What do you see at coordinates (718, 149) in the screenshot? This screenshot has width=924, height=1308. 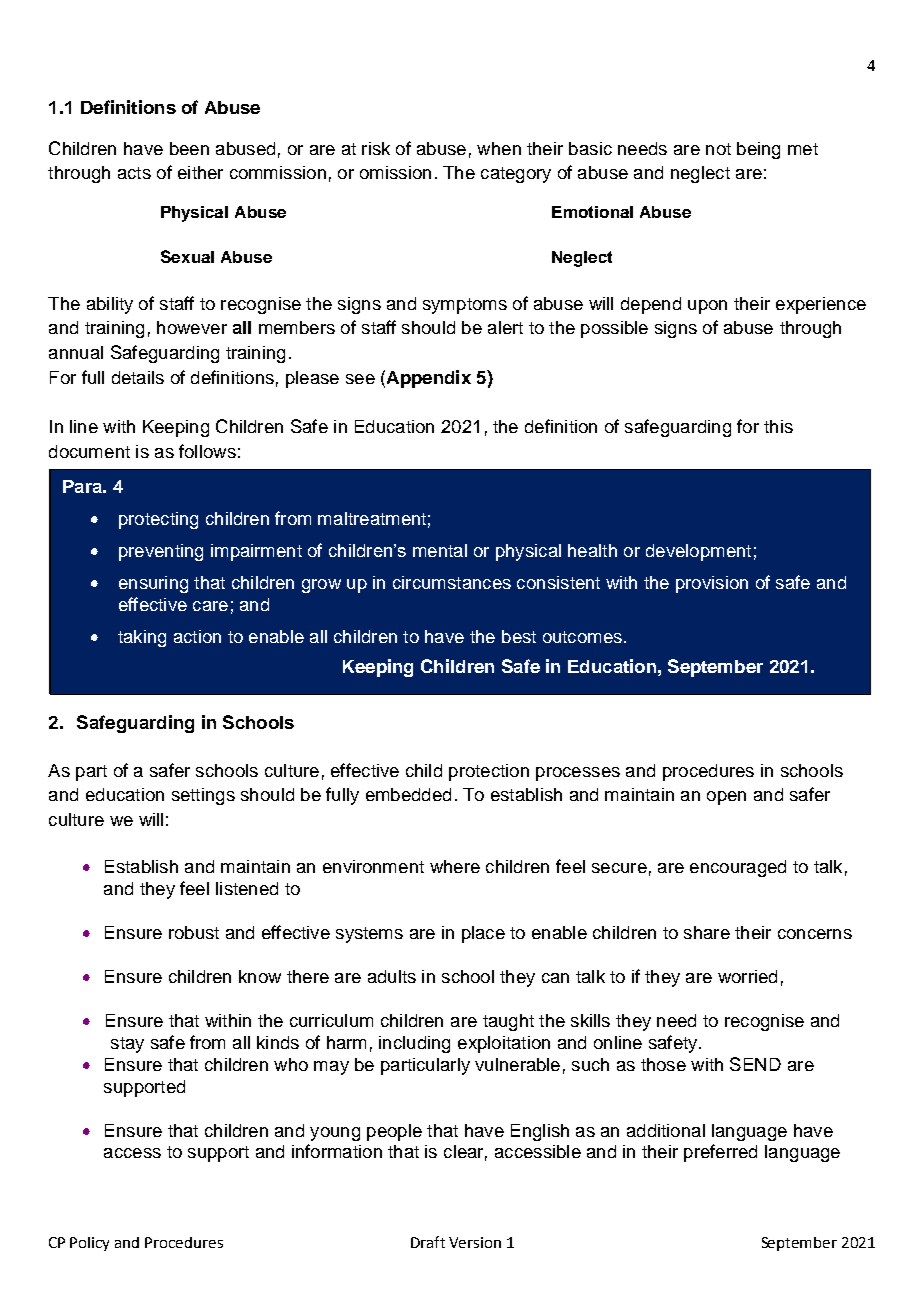 I see `not` at bounding box center [718, 149].
